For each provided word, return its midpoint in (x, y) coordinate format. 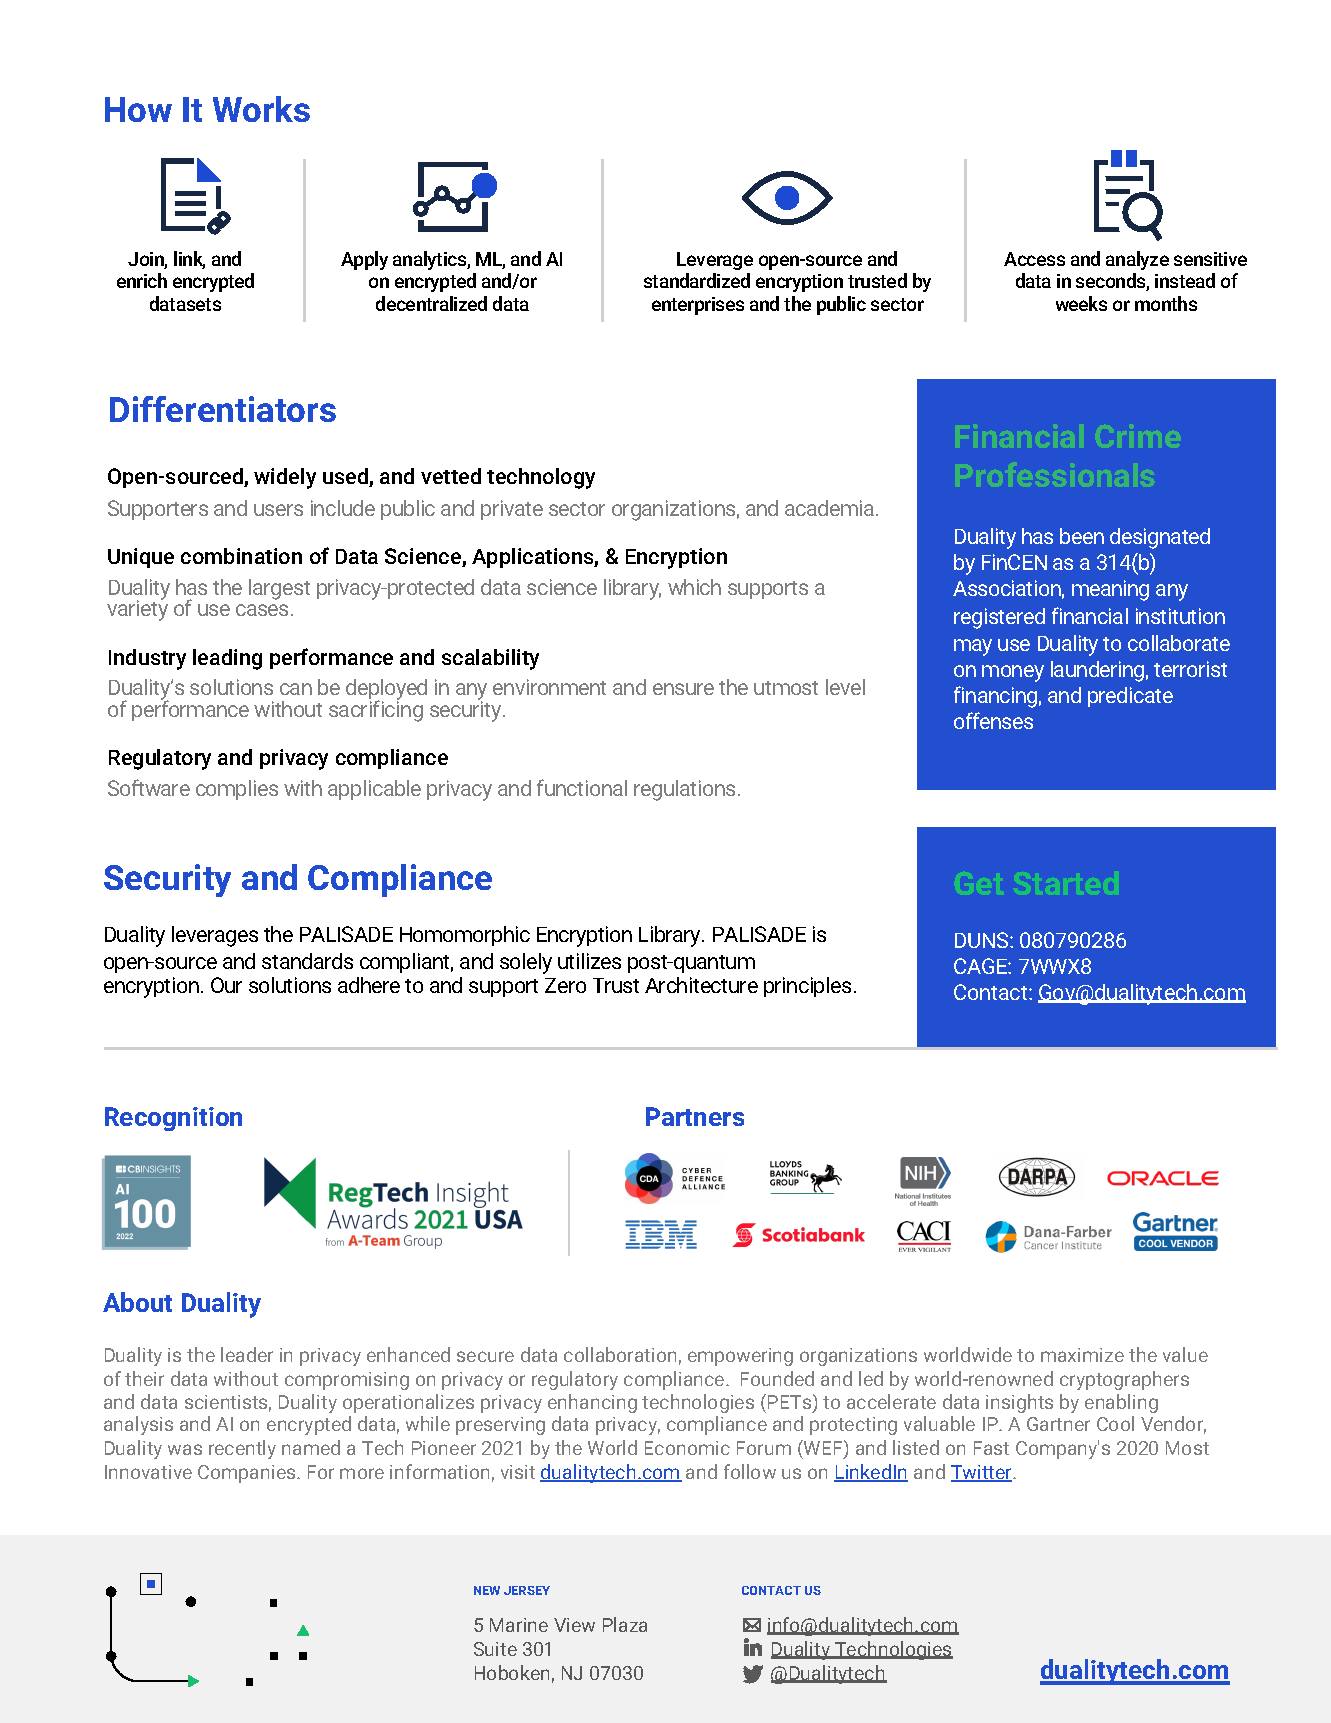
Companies (248, 1474)
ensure (683, 689)
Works (261, 109)
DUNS (983, 940)
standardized (697, 280)
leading (227, 659)
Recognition (173, 1119)
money (1013, 673)
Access (1034, 259)
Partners (695, 1116)
